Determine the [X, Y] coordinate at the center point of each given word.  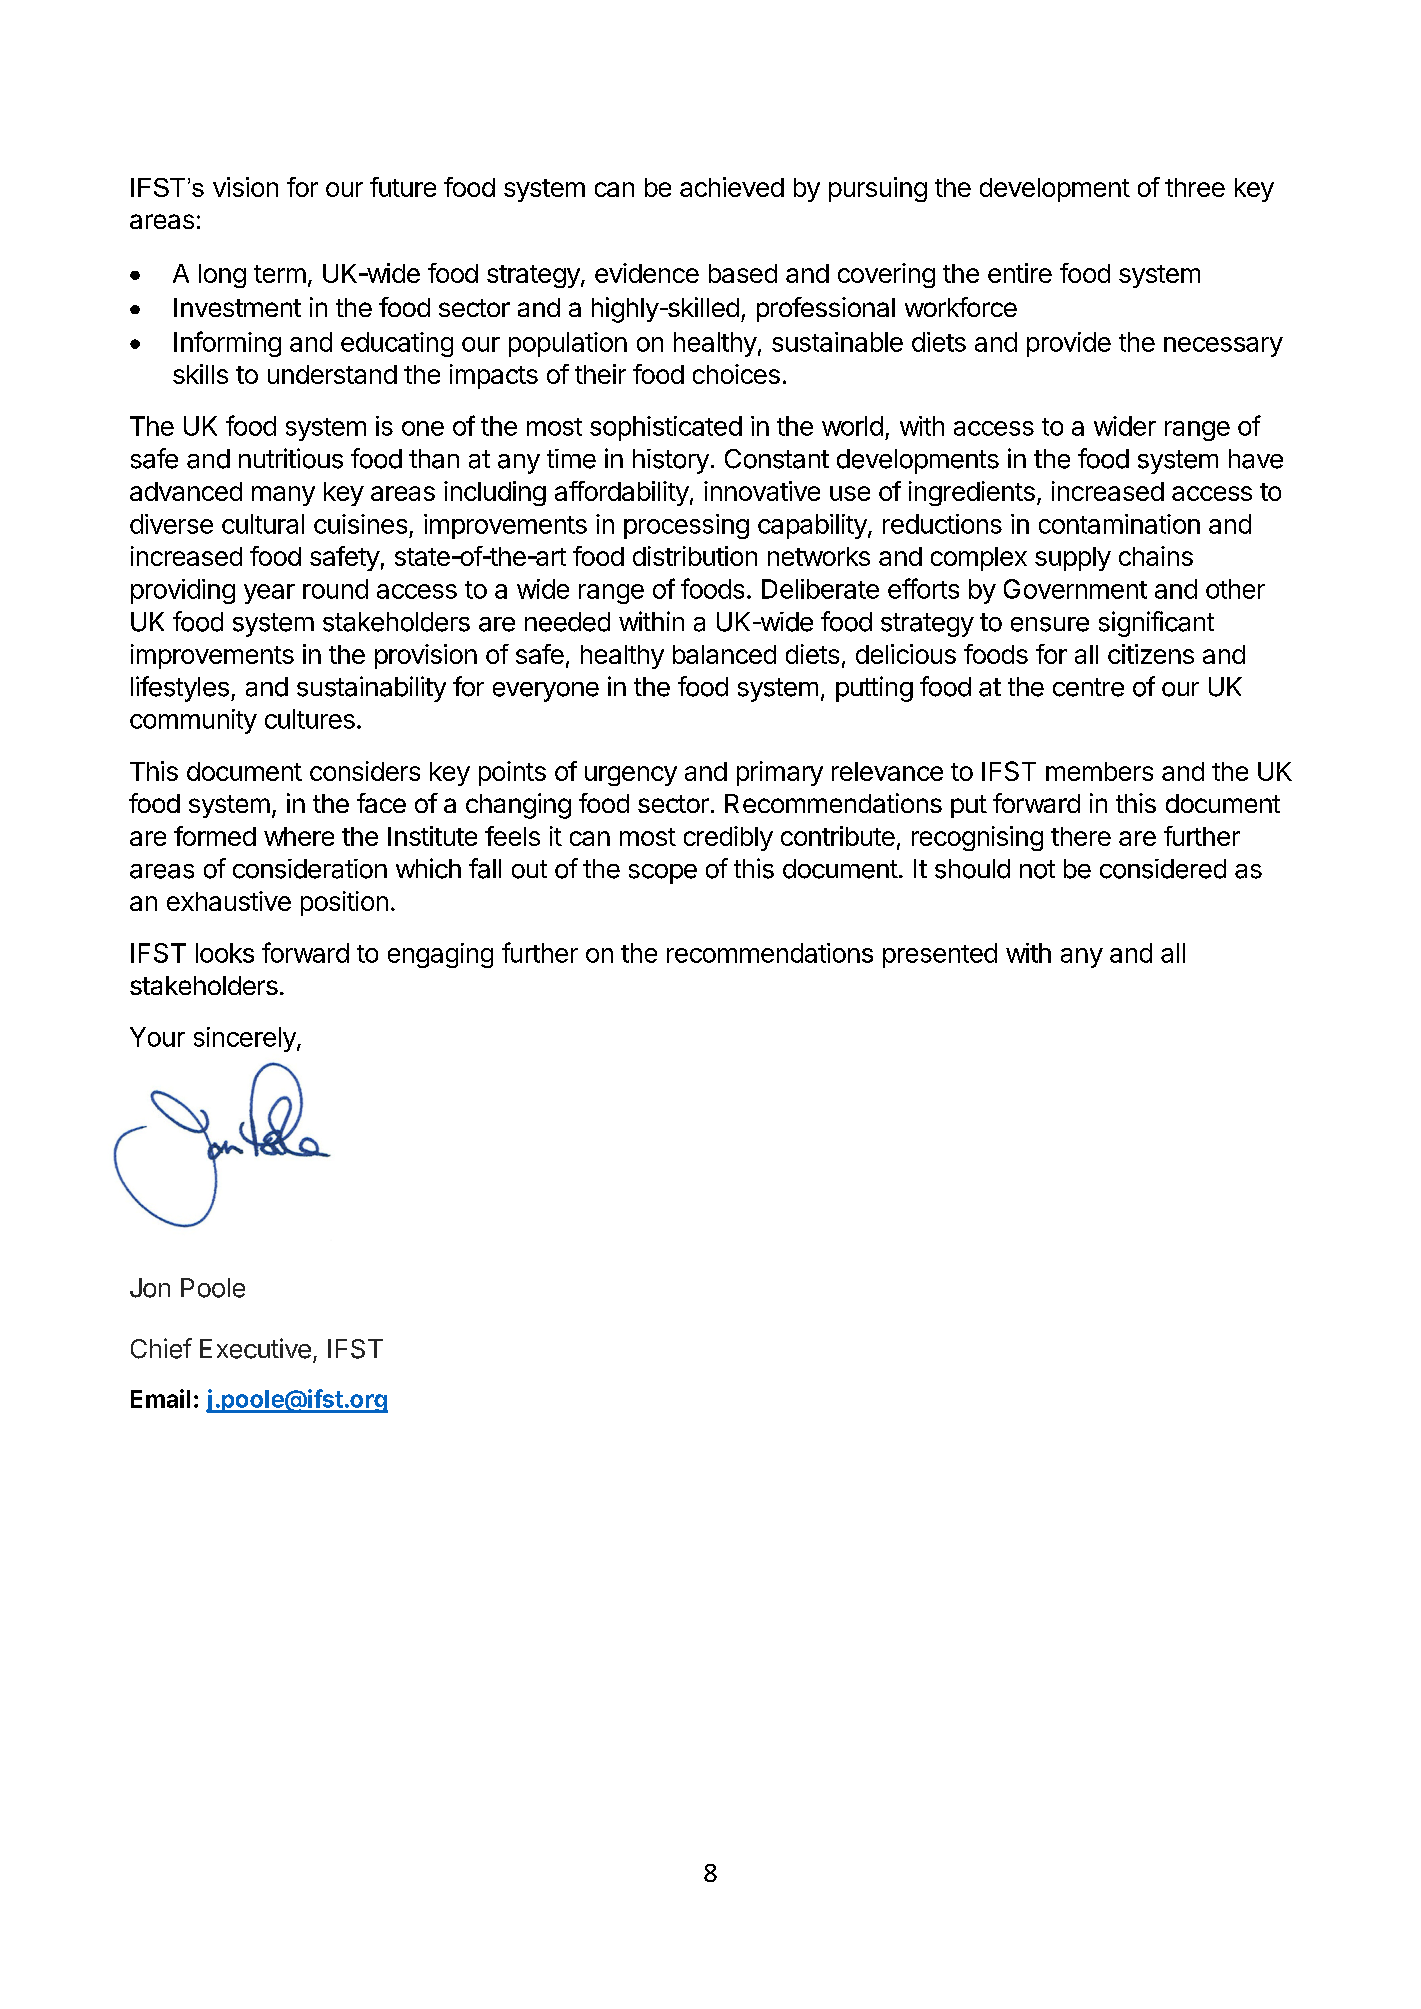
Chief [161, 1348]
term [280, 274]
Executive [255, 1348]
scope [663, 874]
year [269, 594]
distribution [695, 556]
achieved [732, 187]
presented [940, 955]
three [1195, 187]
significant [1156, 624]
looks [225, 953]
